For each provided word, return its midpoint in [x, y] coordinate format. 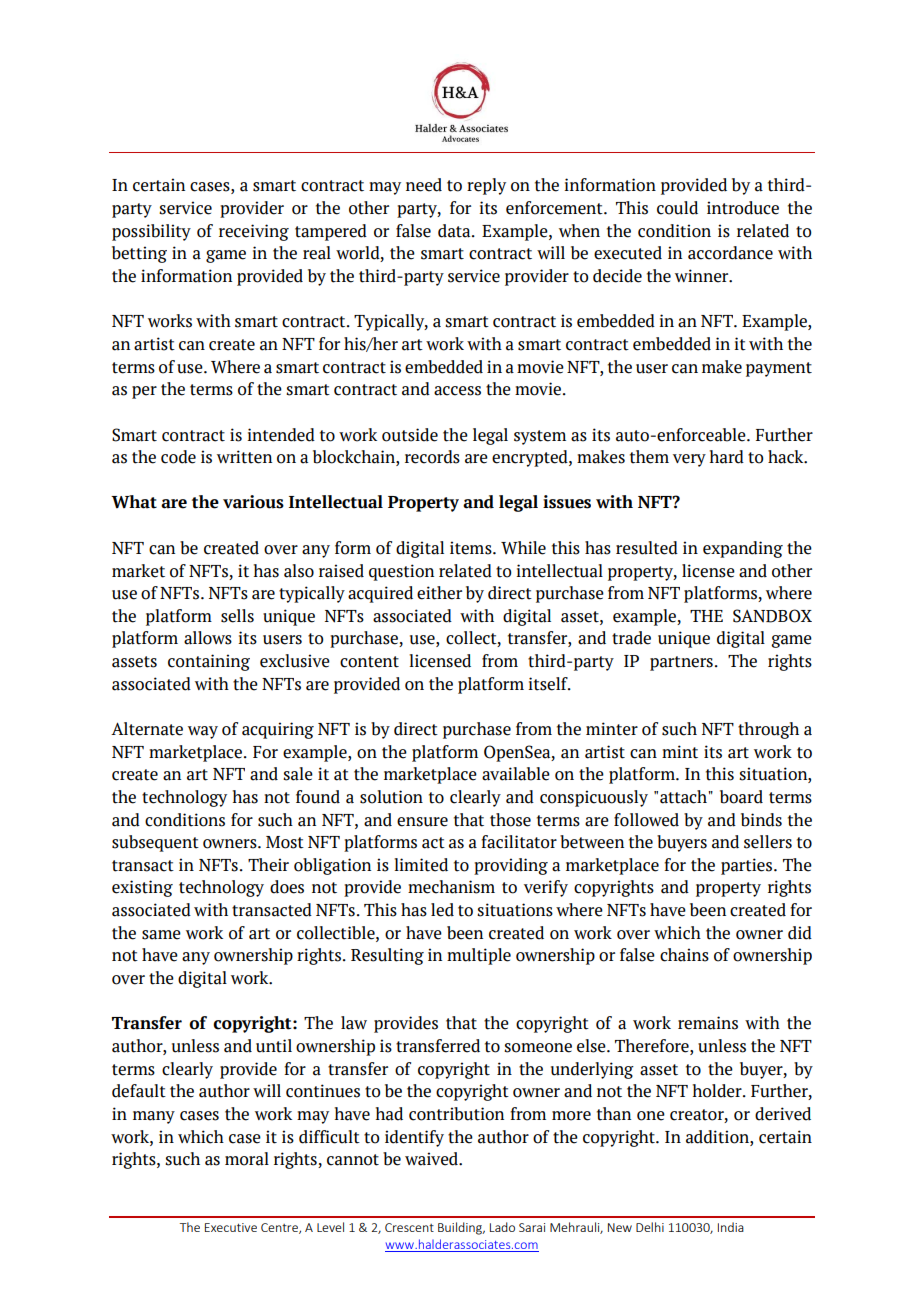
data [455, 231]
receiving [254, 232]
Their [268, 865]
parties [748, 866]
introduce [743, 208]
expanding [743, 549]
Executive [231, 1227]
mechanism [451, 887]
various [253, 502]
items [472, 548]
